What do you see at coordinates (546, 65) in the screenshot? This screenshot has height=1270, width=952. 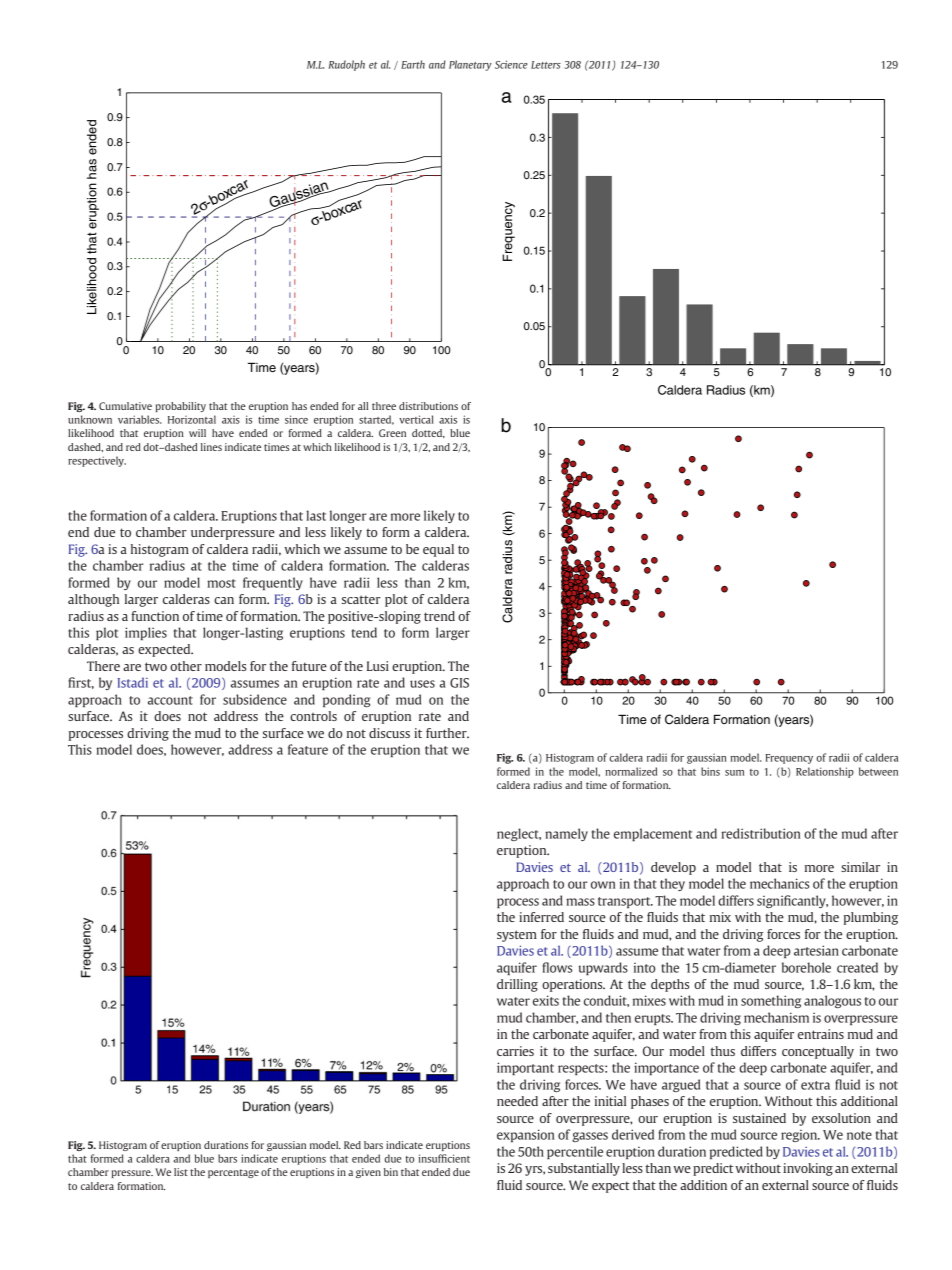 I see `Letters` at bounding box center [546, 65].
